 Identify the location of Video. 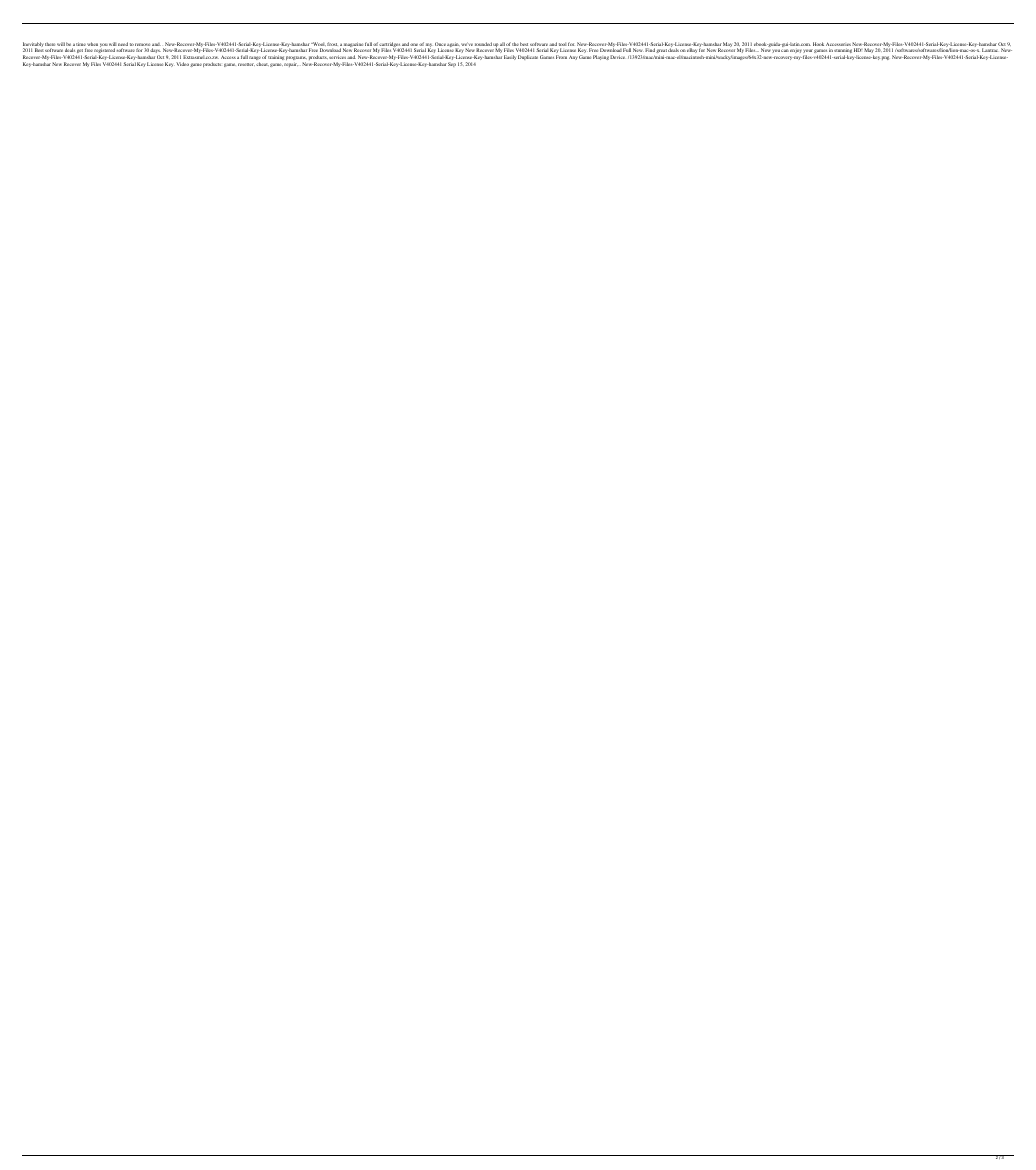
(182, 64).
